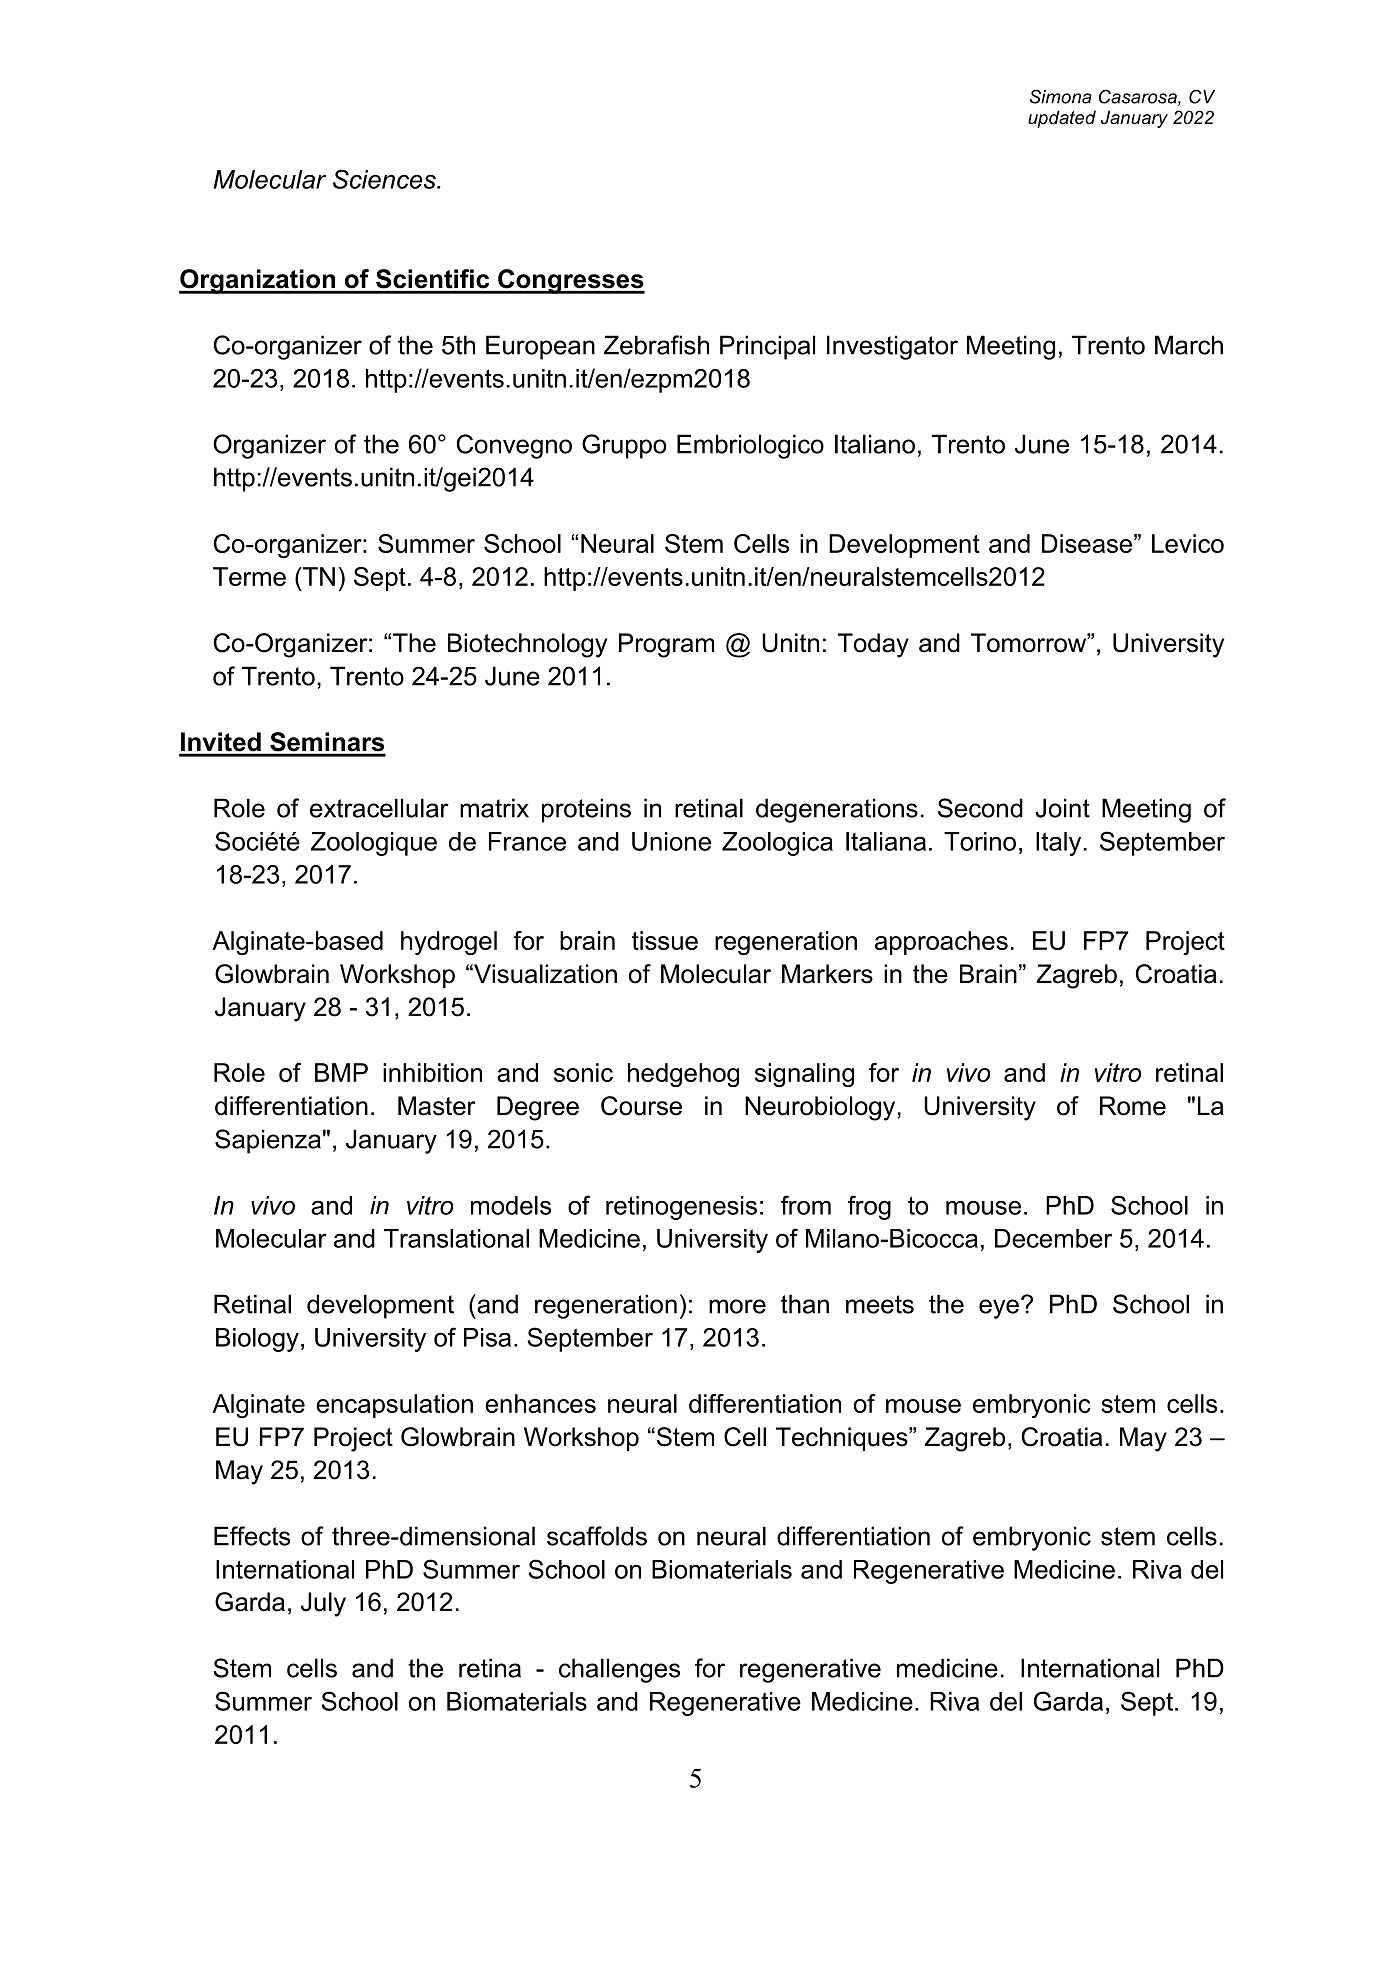  What do you see at coordinates (385, 179) in the image?
I see `Sciences` at bounding box center [385, 179].
